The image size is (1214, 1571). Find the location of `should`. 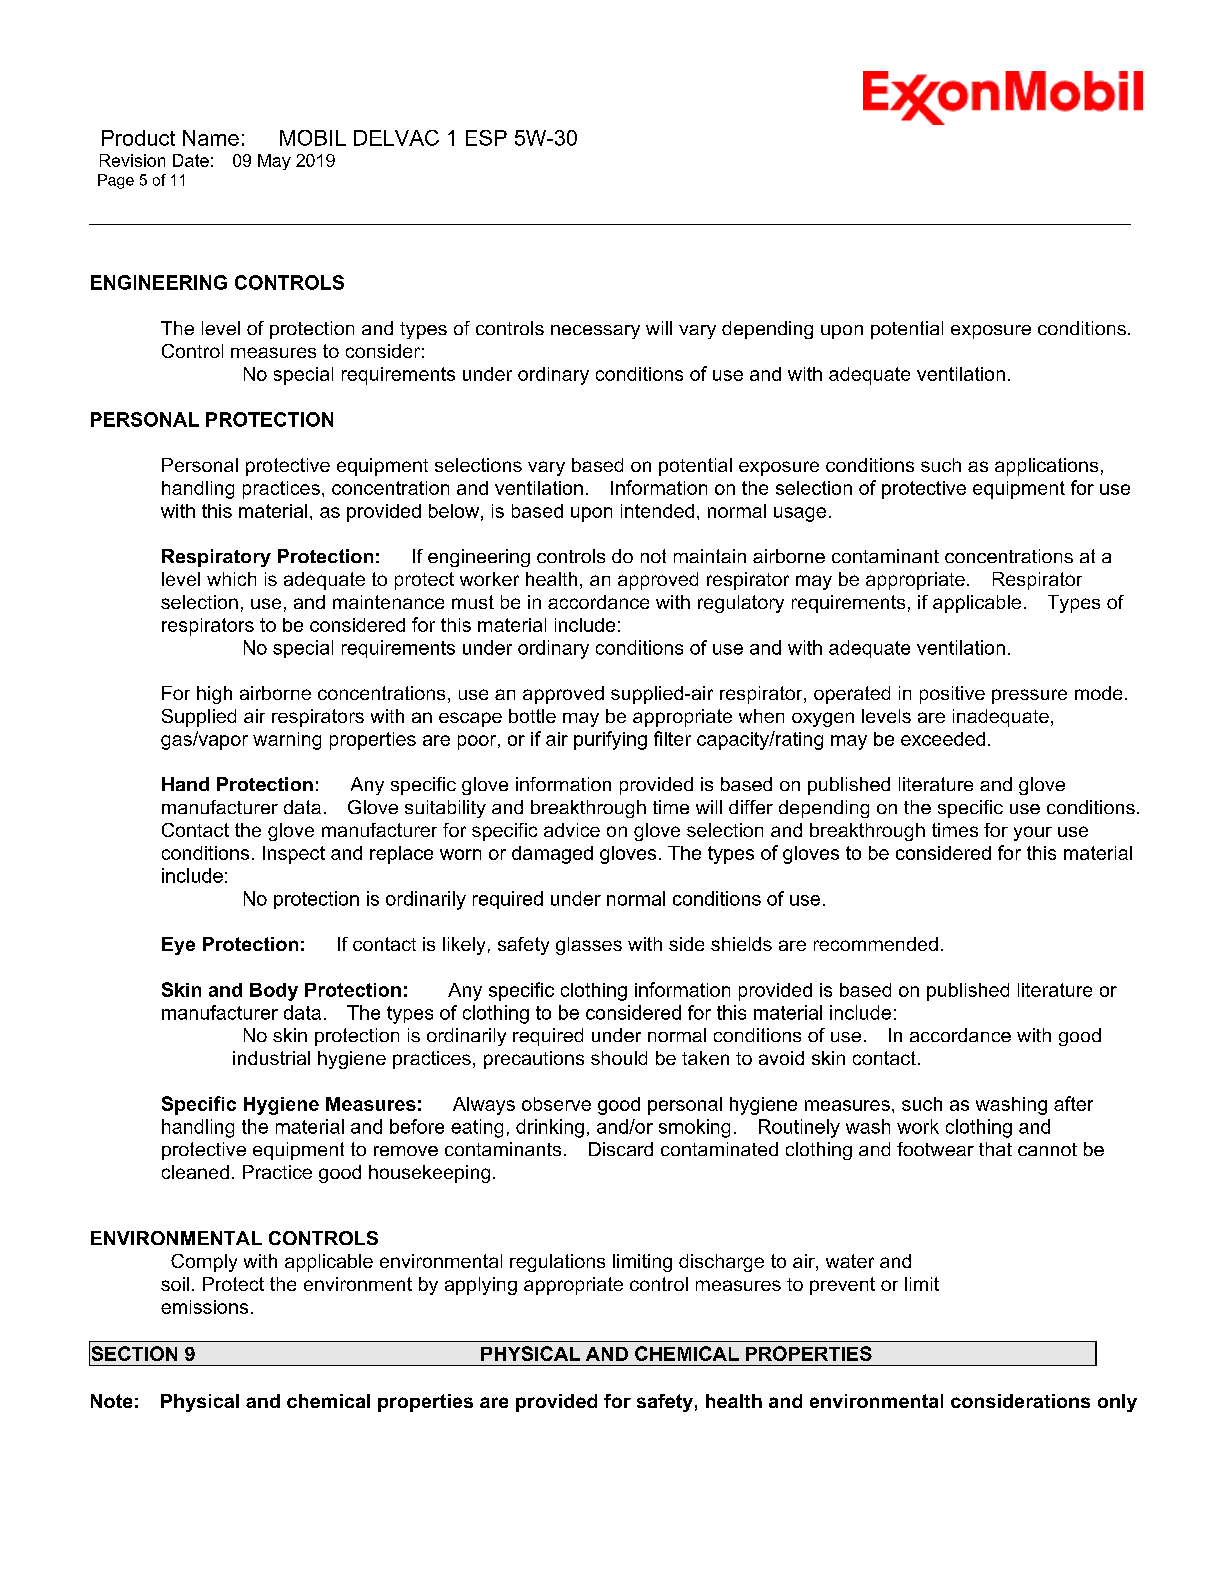

should is located at coordinates (619, 1058).
